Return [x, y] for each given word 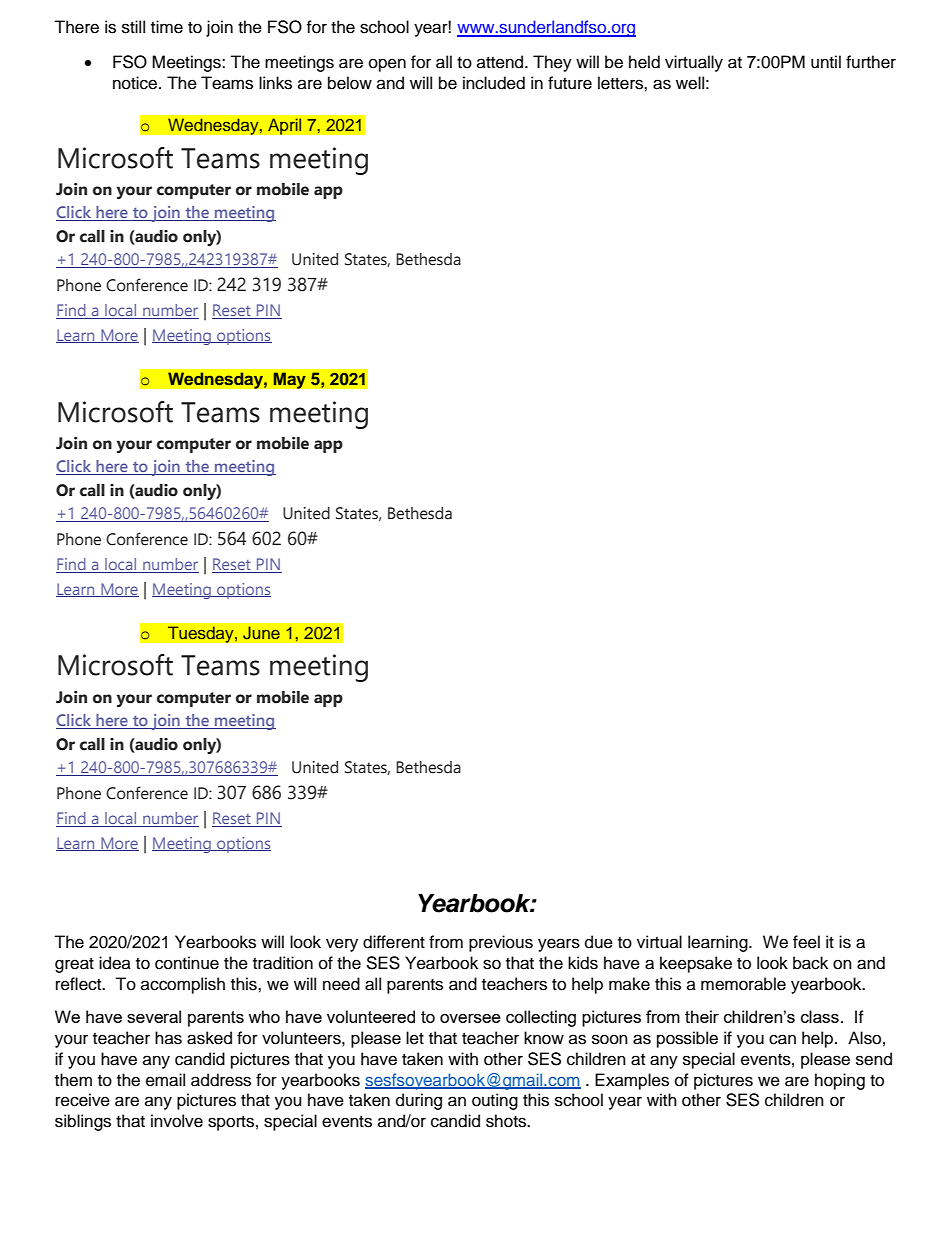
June [261, 633]
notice [136, 83]
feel [806, 942]
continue [187, 963]
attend [501, 62]
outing [495, 1101]
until [826, 62]
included [494, 83]
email [165, 1080]
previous [501, 943]
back [810, 963]
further [871, 62]
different [394, 942]
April [285, 126]
